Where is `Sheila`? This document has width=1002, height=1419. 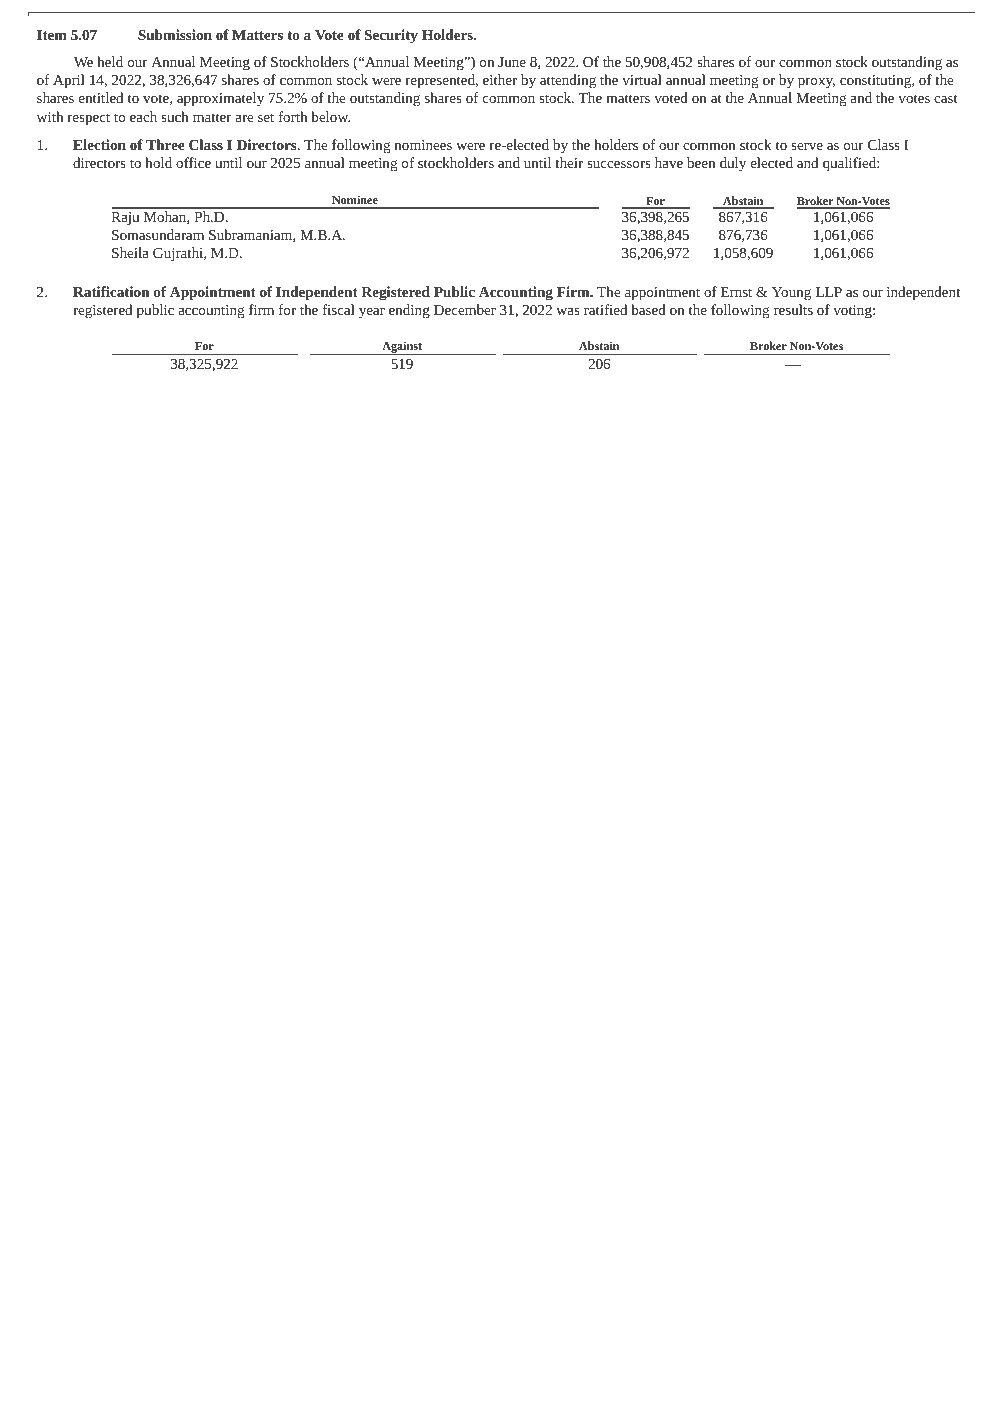 Sheila is located at coordinates (130, 252).
